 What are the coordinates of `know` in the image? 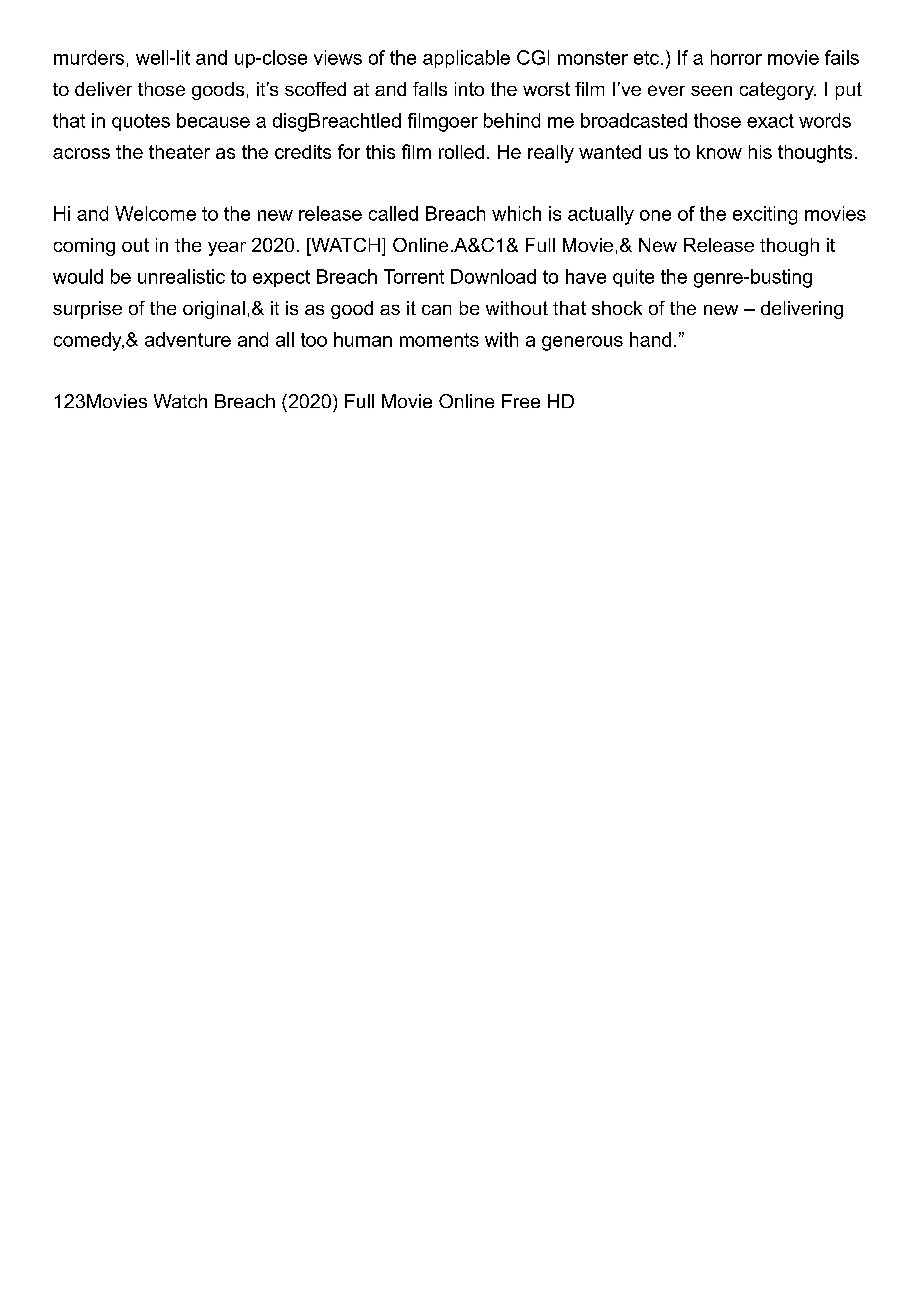 It's located at (719, 152).
